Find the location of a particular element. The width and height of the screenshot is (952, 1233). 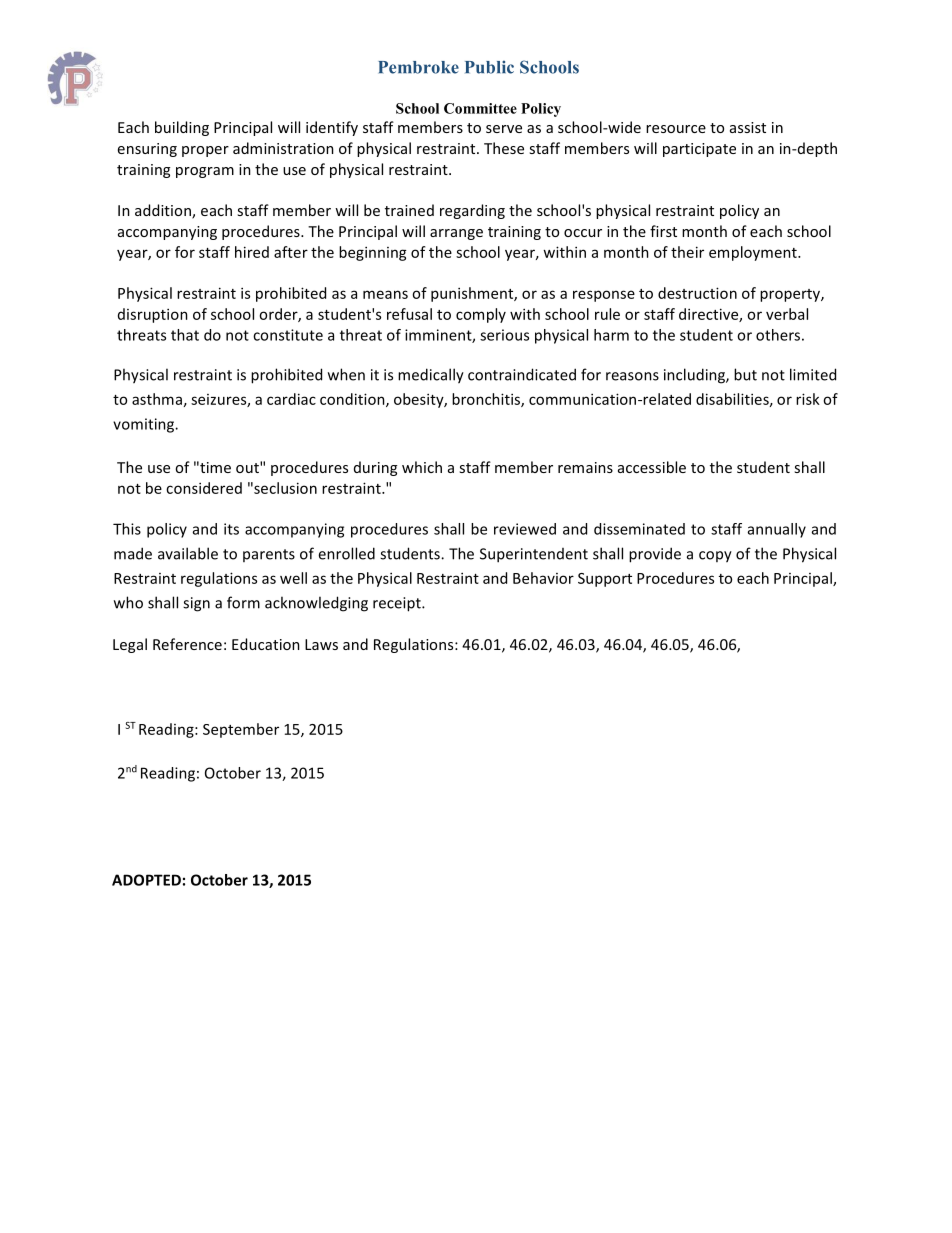

Committee is located at coordinates (480, 108).
